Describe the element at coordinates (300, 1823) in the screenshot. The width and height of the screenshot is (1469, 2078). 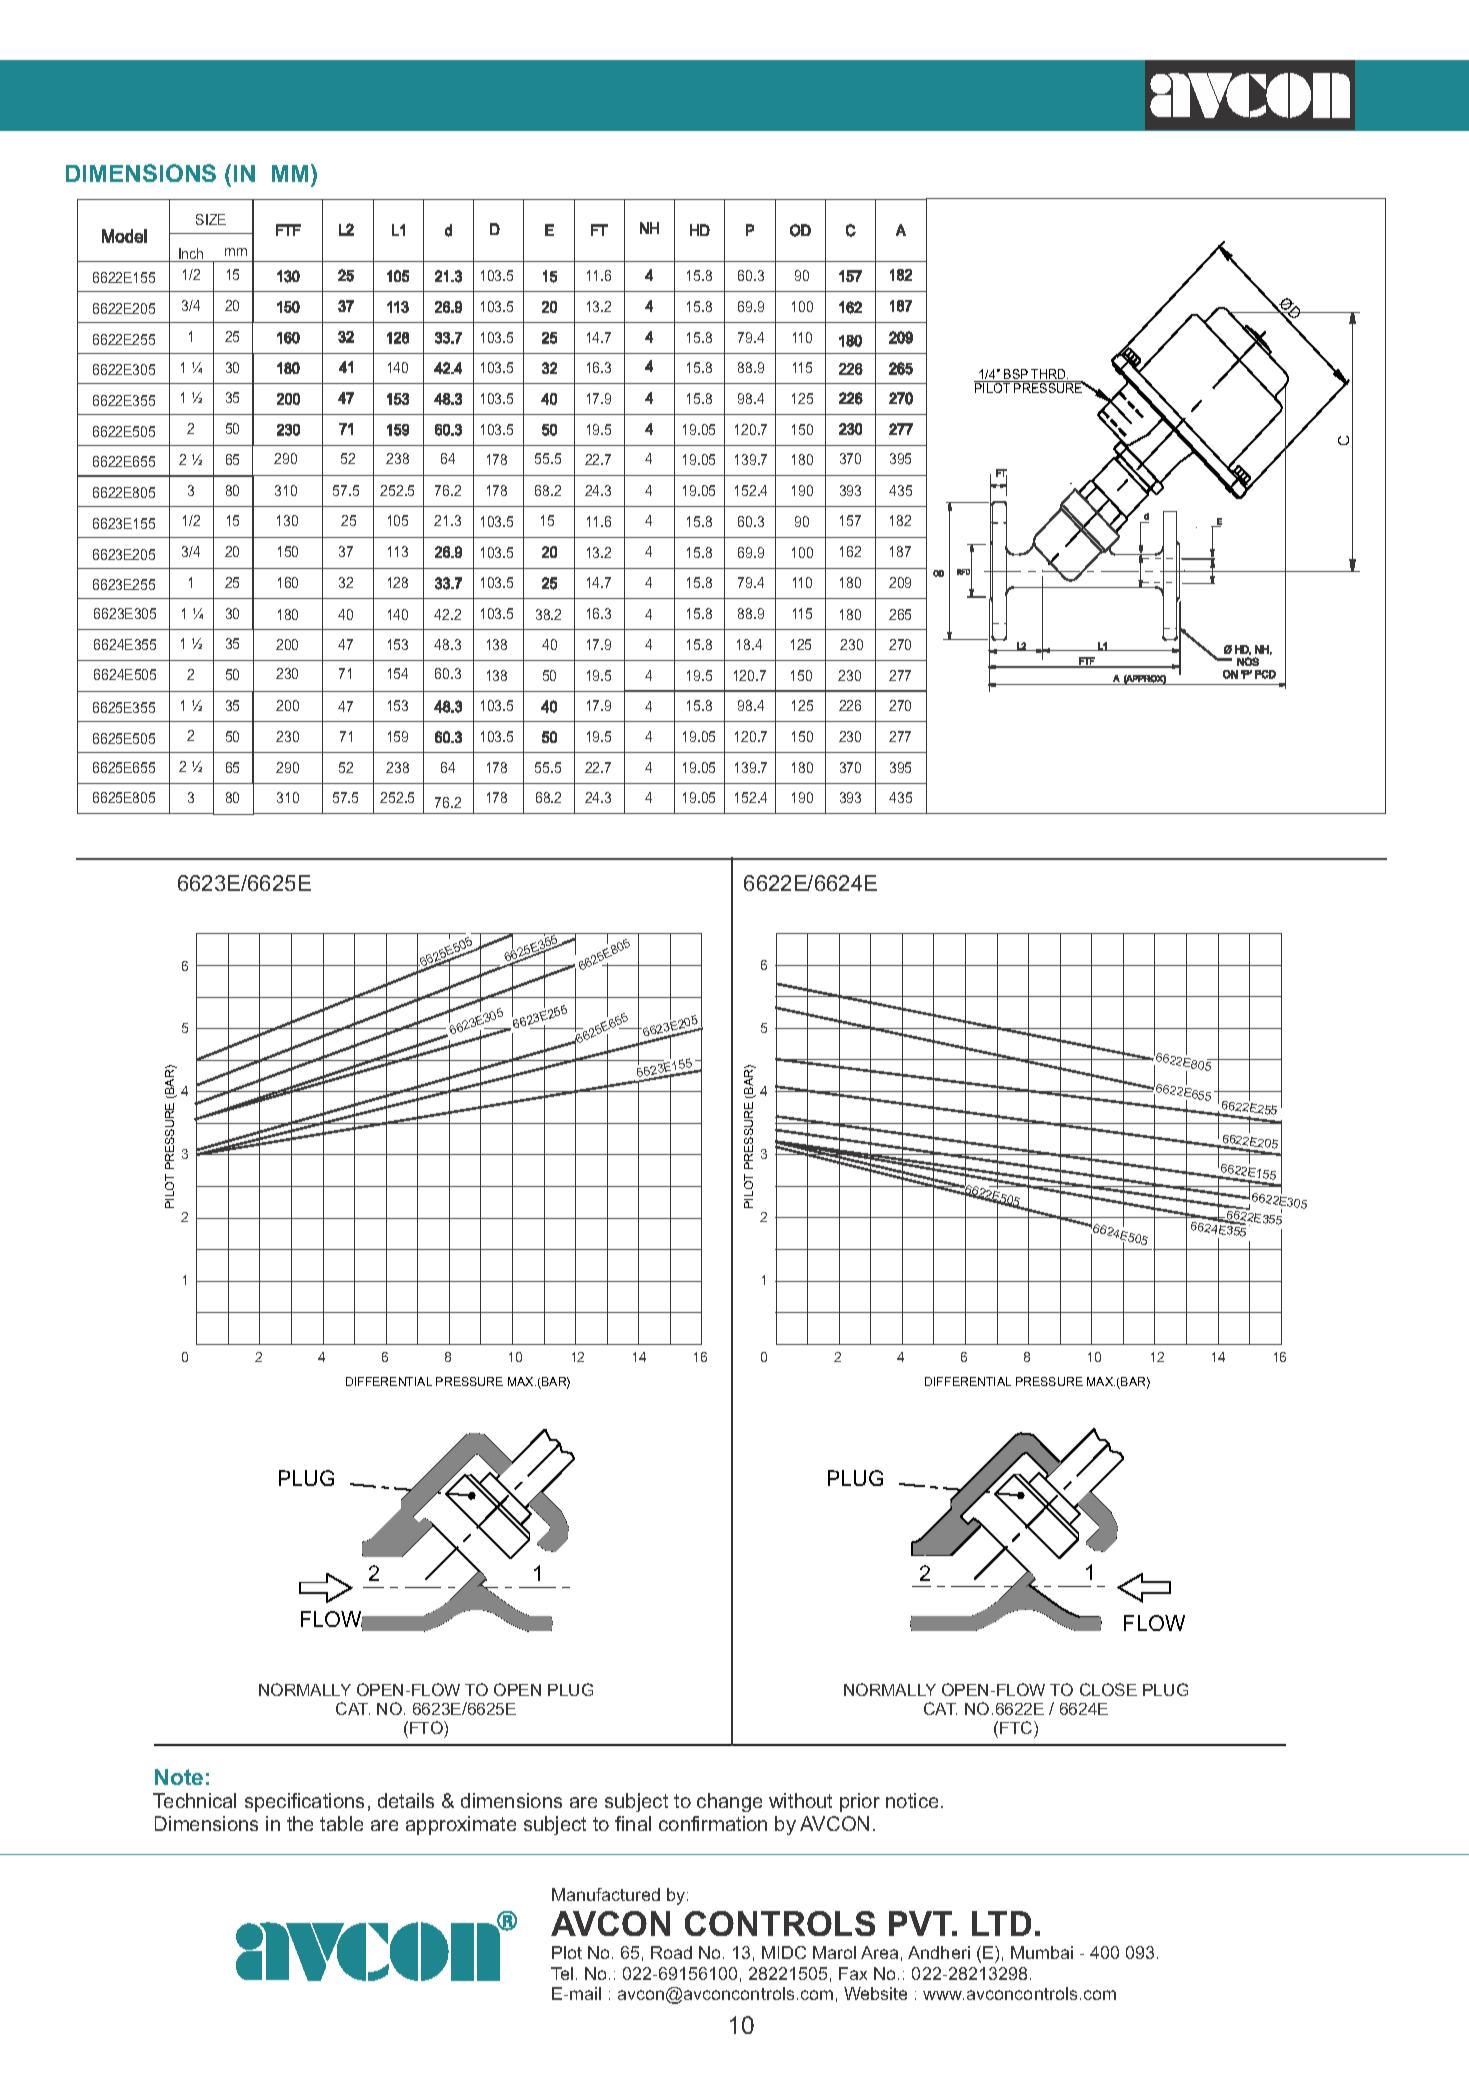
I see `the` at that location.
